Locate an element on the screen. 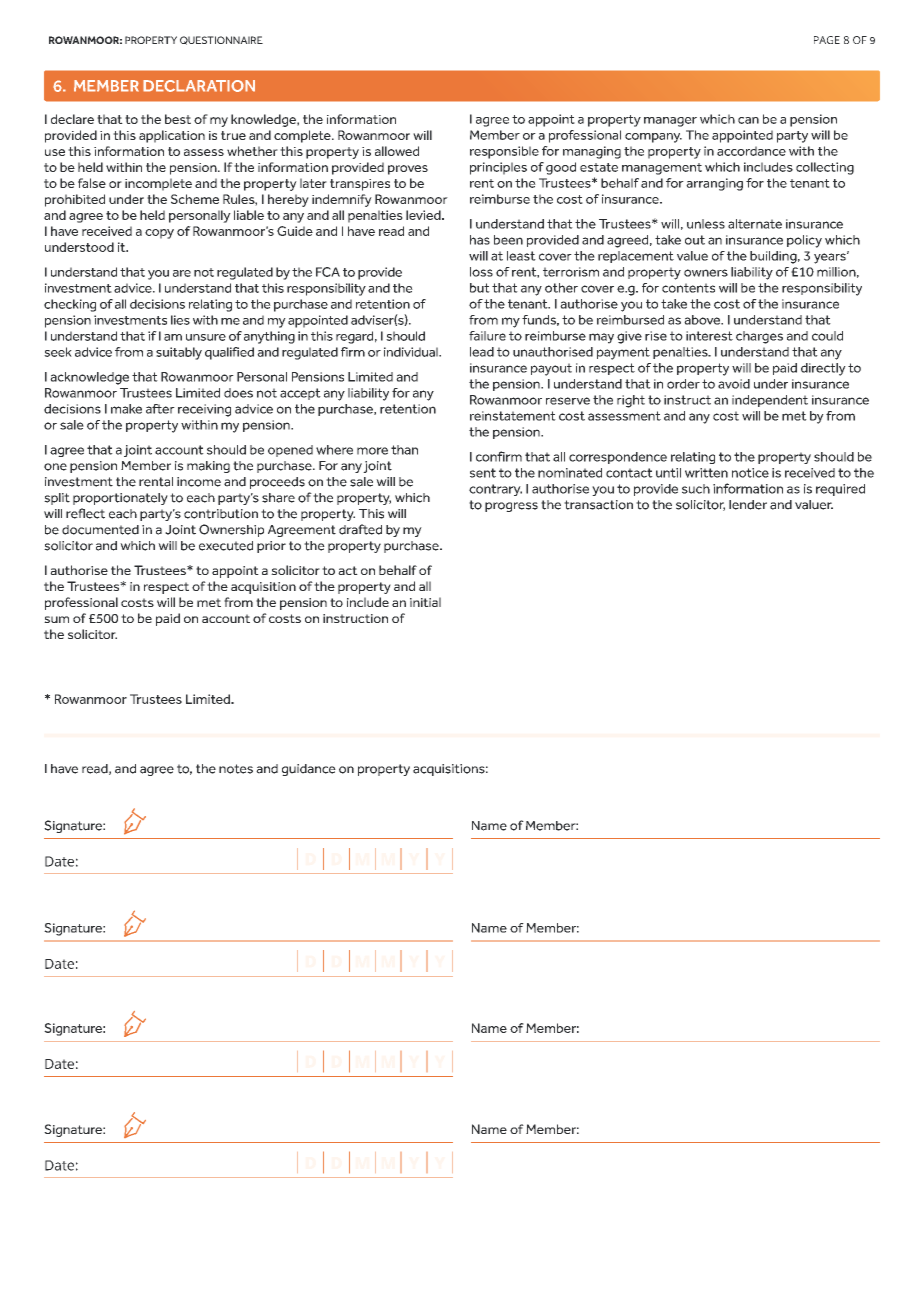 The image size is (924, 1308). notes is located at coordinates (236, 769).
